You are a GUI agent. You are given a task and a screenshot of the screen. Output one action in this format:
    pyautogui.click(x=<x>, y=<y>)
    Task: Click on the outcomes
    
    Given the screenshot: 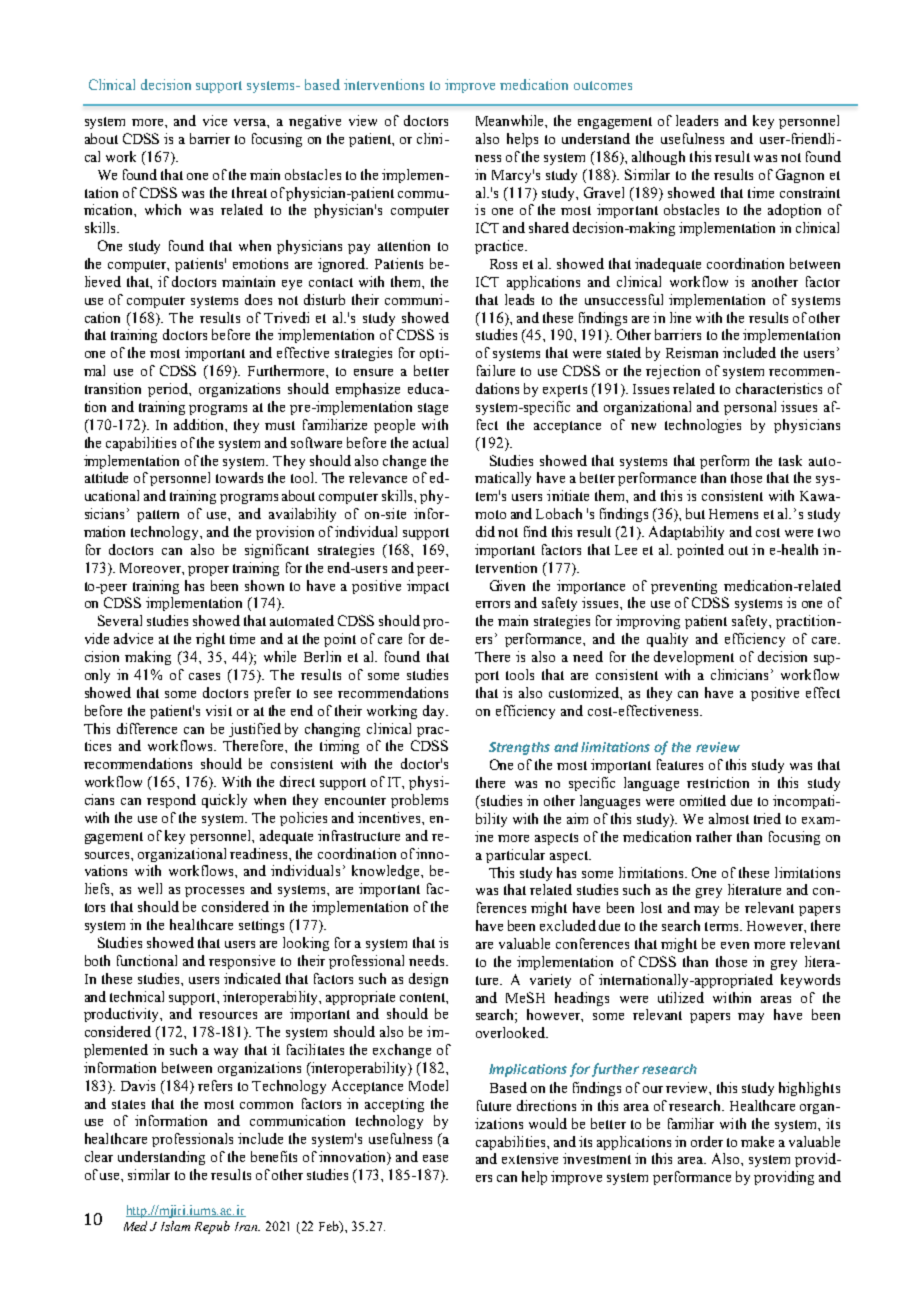 What is the action you would take?
    pyautogui.click(x=603, y=85)
